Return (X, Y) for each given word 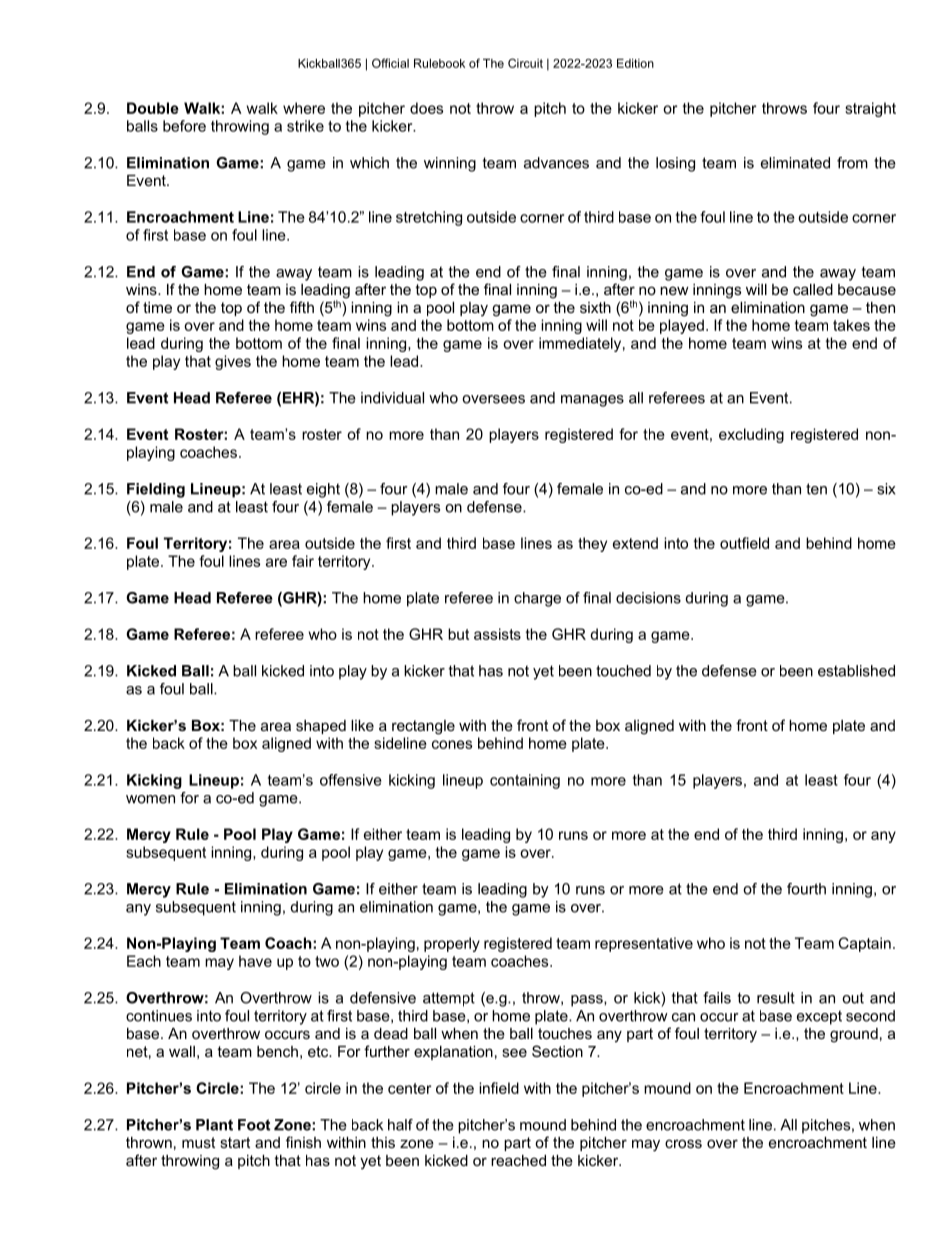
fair (303, 561)
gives (233, 362)
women (150, 799)
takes (851, 325)
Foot (254, 1125)
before (184, 126)
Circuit (525, 63)
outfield (744, 543)
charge (537, 599)
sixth (595, 307)
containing (525, 781)
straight (870, 109)
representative (644, 944)
